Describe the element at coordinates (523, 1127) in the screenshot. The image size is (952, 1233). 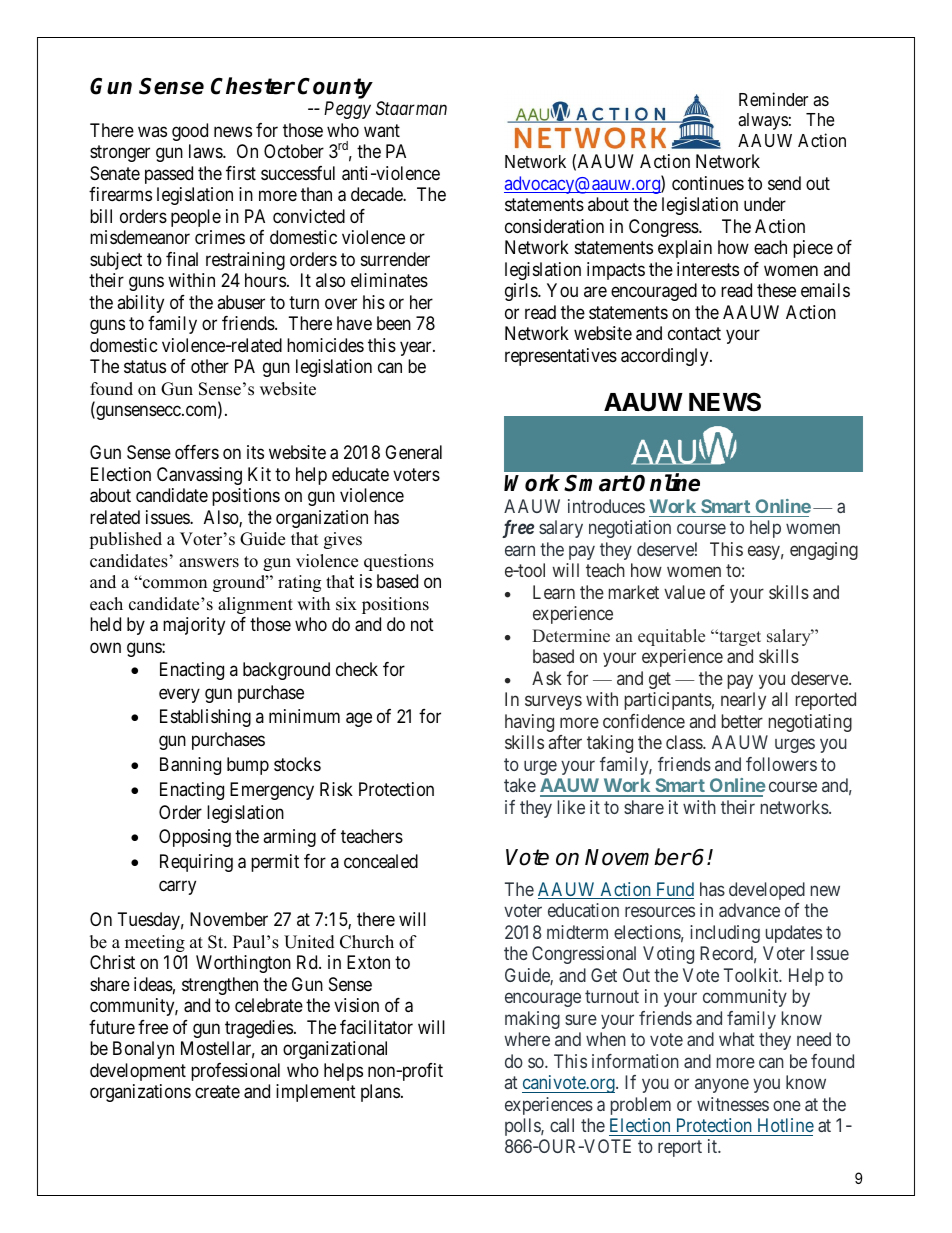
I see `polls` at that location.
